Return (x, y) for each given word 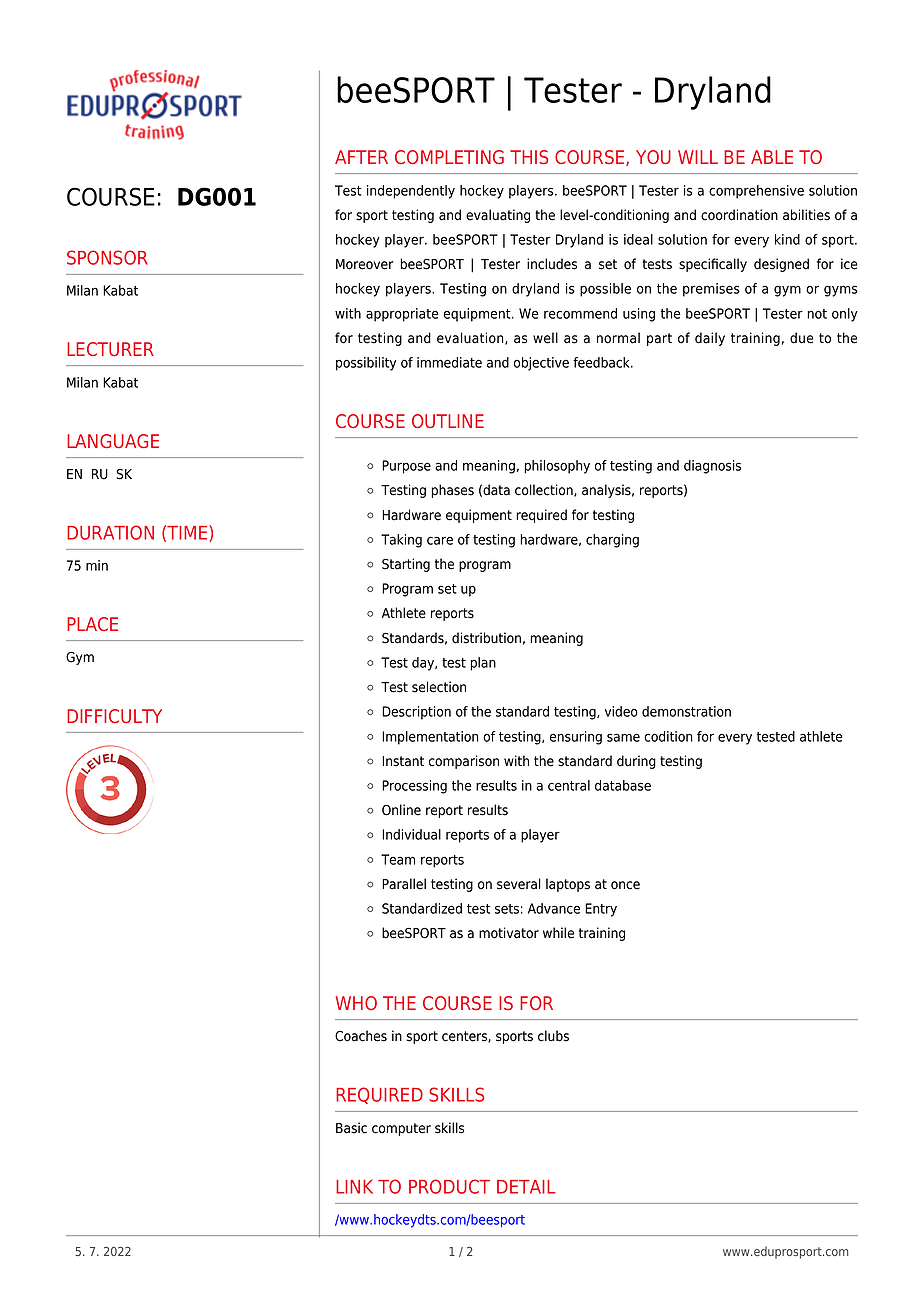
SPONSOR (107, 257)
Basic (351, 1128)
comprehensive (756, 192)
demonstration (686, 711)
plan (483, 664)
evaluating (498, 216)
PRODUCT (449, 1186)
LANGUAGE (113, 441)
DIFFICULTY (114, 716)
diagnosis (712, 467)
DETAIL (526, 1187)
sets (507, 909)
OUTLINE (448, 421)
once (625, 885)
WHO (356, 1003)
